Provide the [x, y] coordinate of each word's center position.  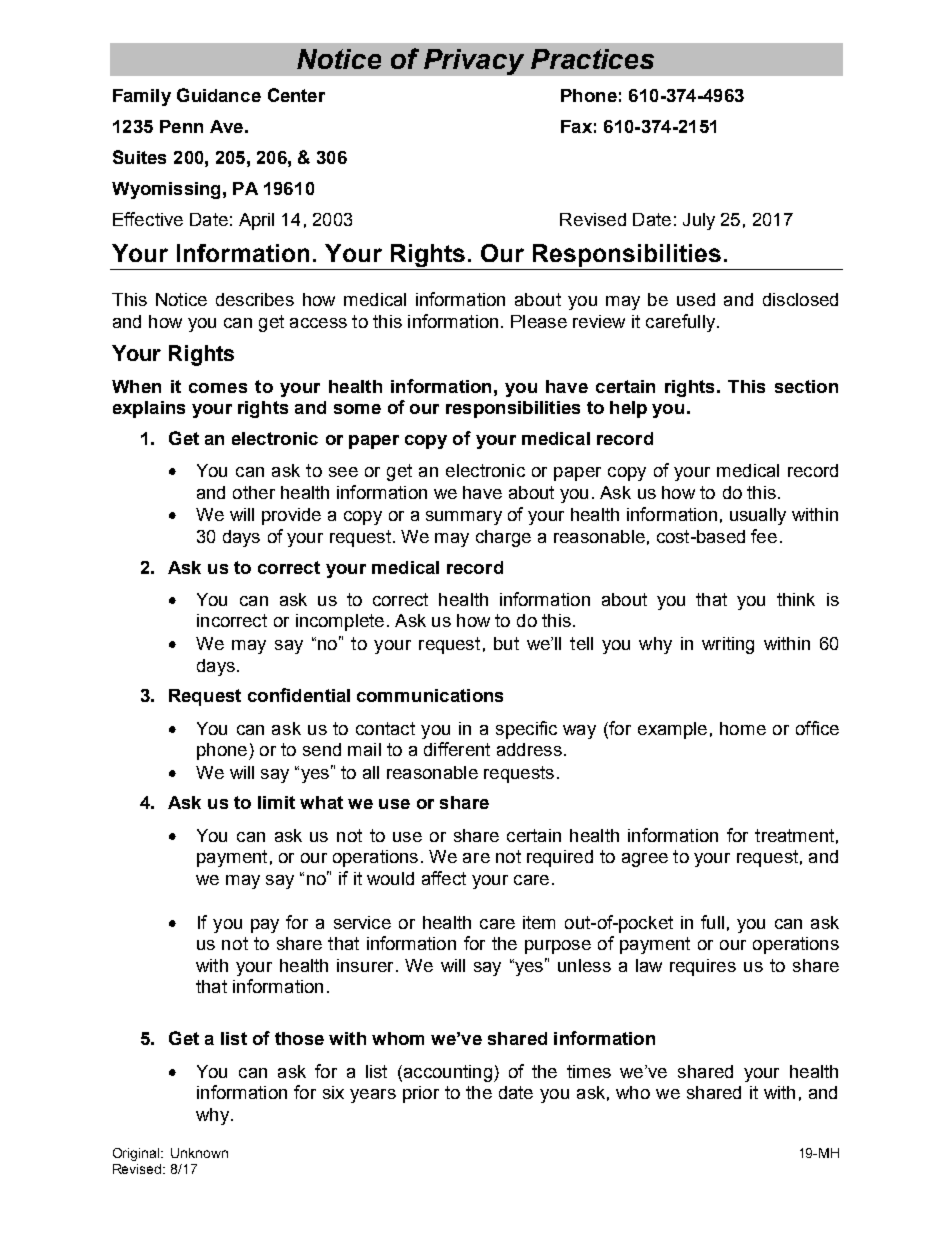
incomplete [340, 622]
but [506, 643]
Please [539, 321]
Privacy [474, 62]
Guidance [219, 95]
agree [645, 860]
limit [276, 802]
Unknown [199, 1153]
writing [728, 645]
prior [421, 1094]
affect [444, 878]
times [589, 1071]
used [696, 299]
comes [218, 388]
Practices [592, 59]
